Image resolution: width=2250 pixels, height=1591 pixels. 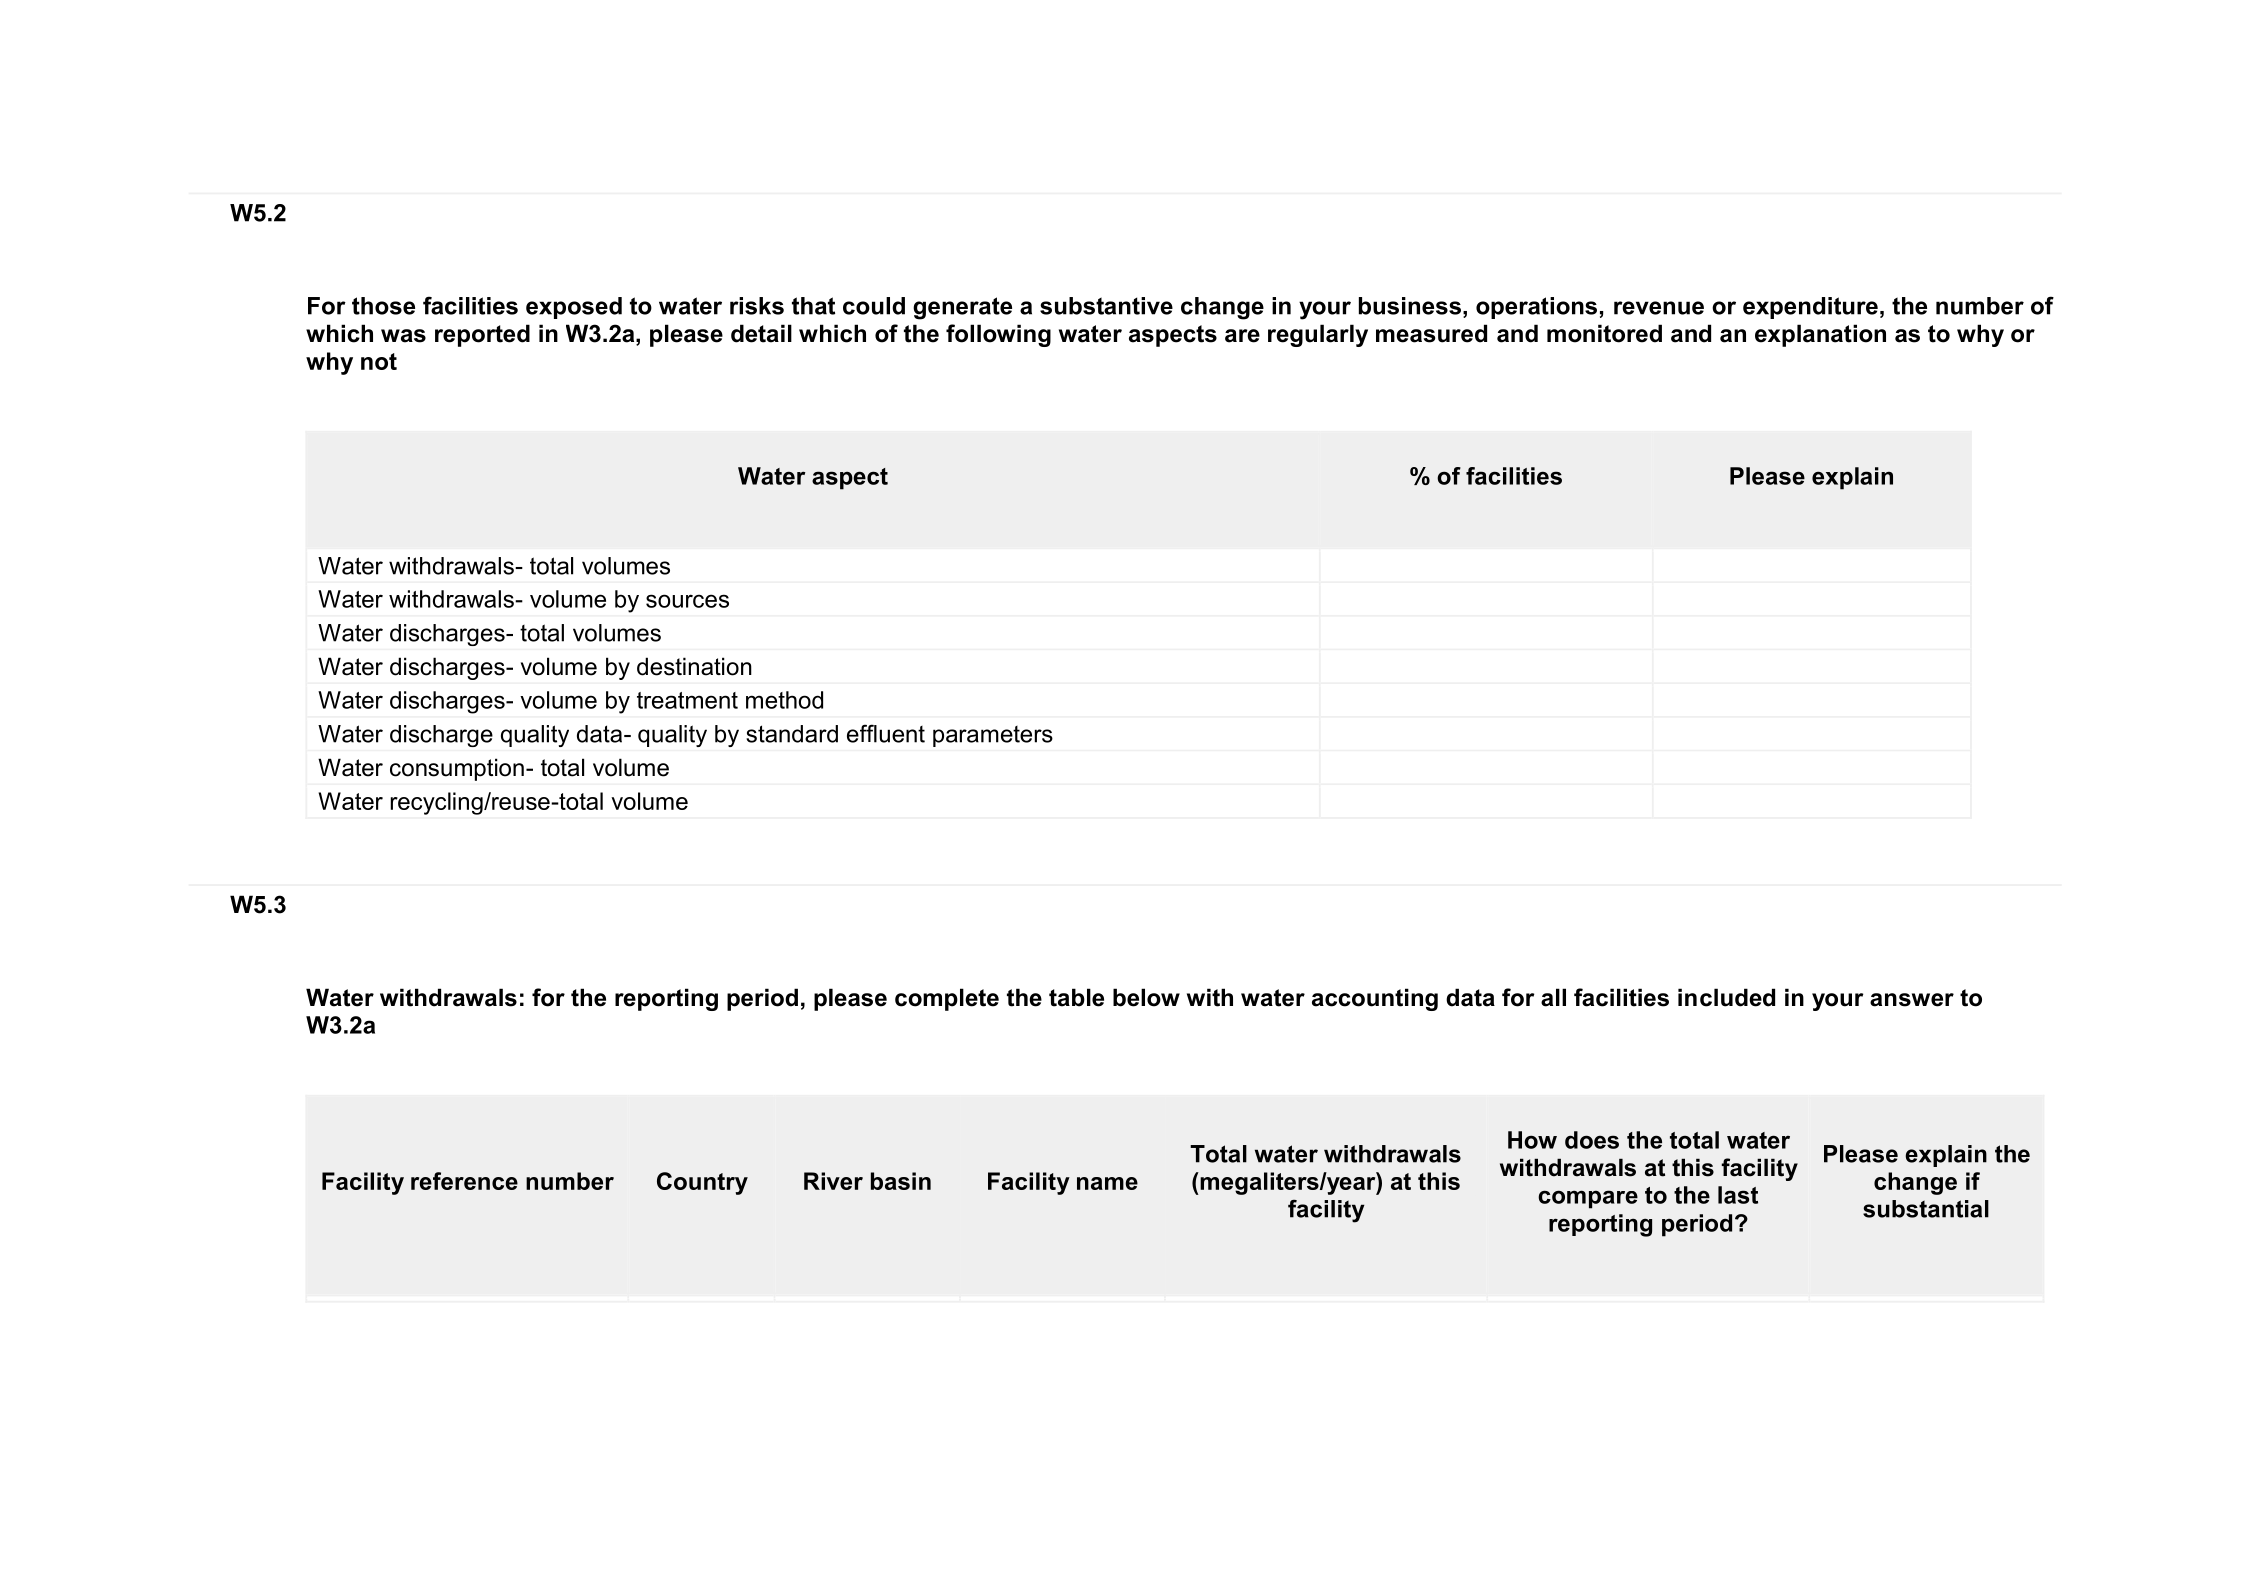 I want to click on treatment, so click(x=687, y=700).
